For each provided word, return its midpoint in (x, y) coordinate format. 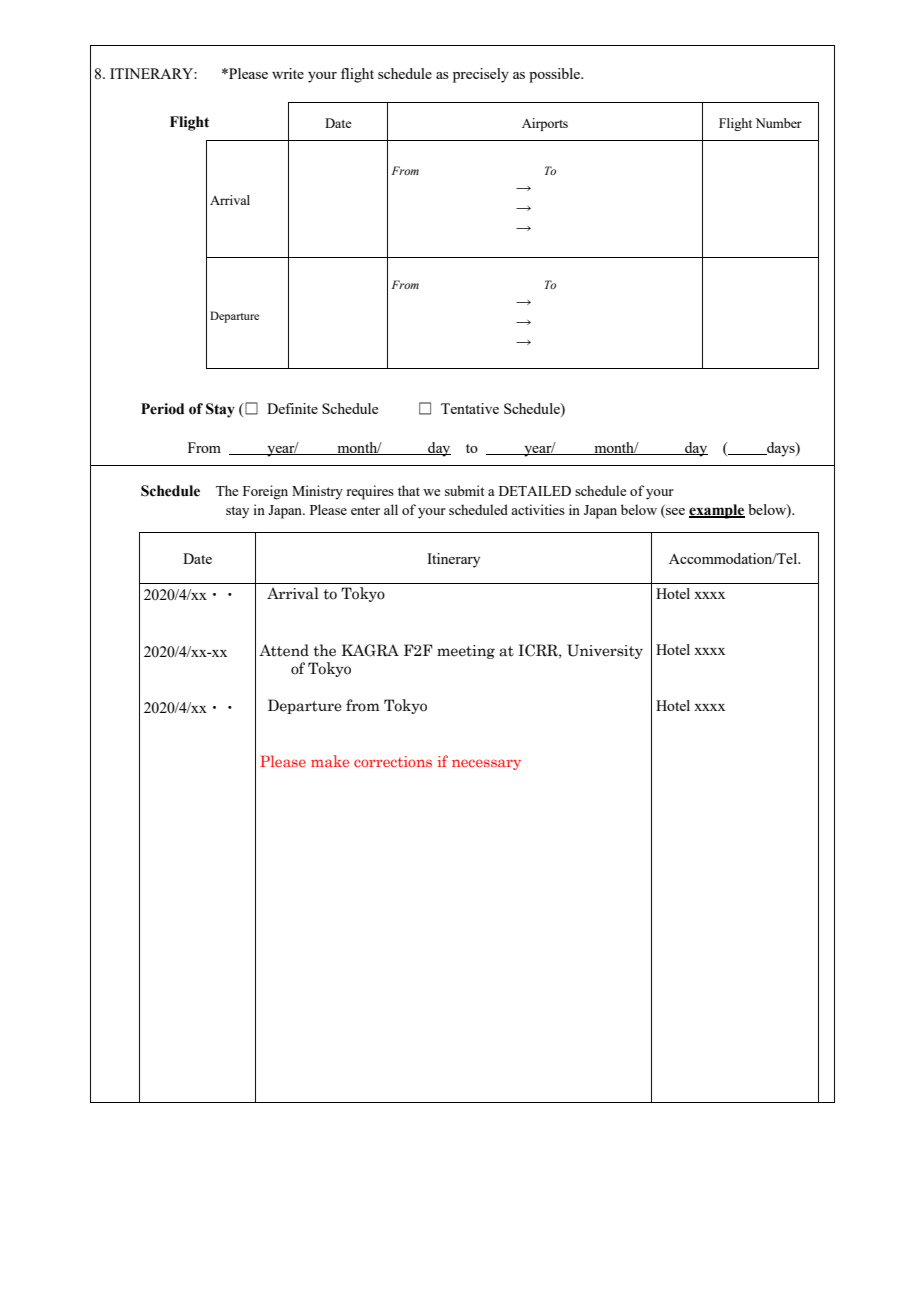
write (288, 73)
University (605, 651)
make (330, 761)
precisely (481, 75)
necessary (486, 764)
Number (779, 123)
